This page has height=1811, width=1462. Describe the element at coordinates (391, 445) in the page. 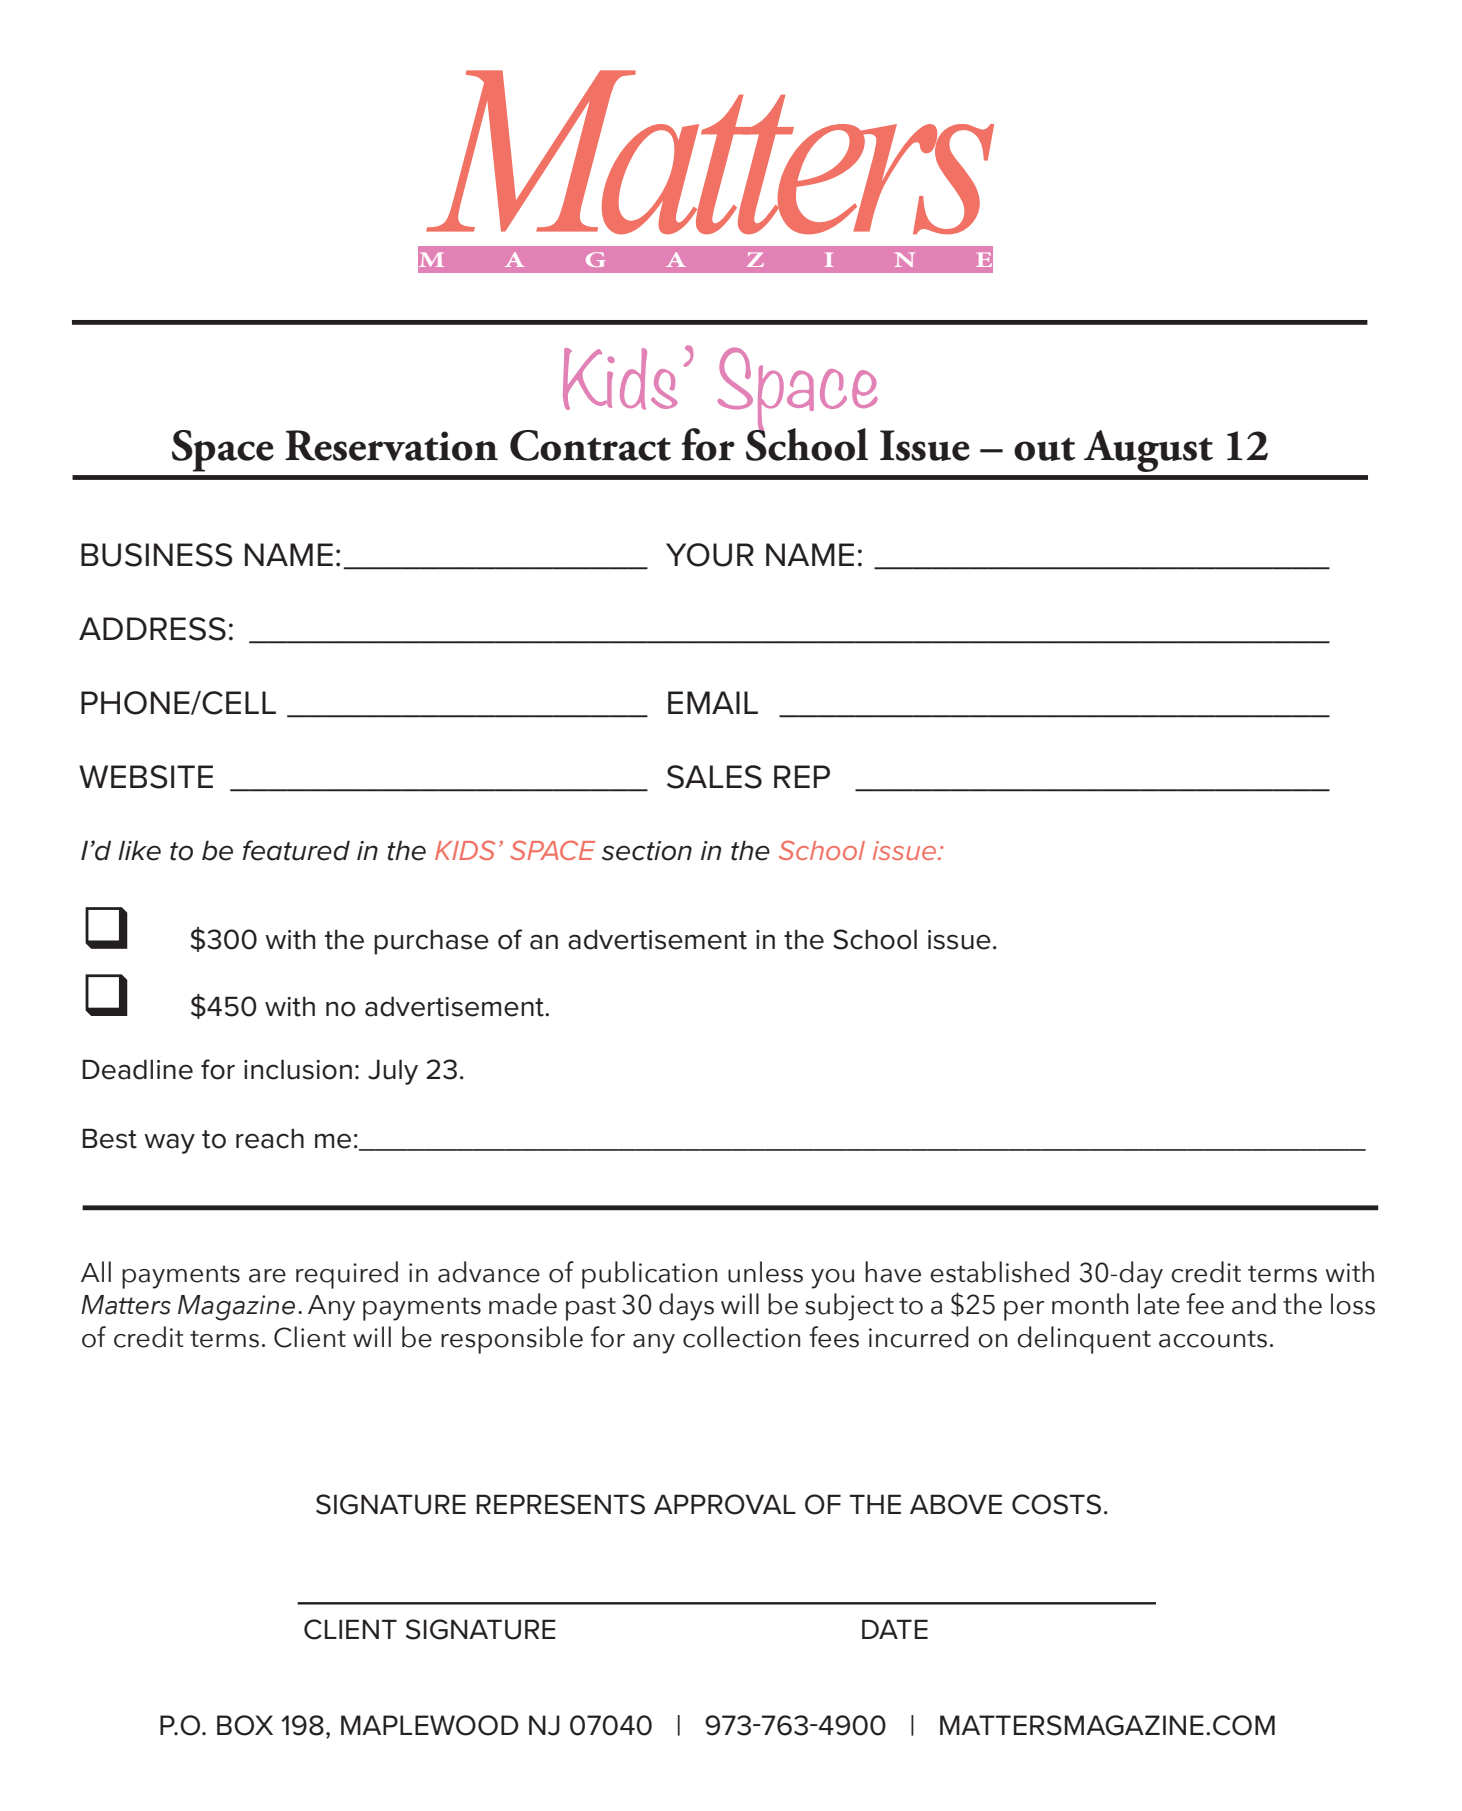

I see `Reservation` at that location.
